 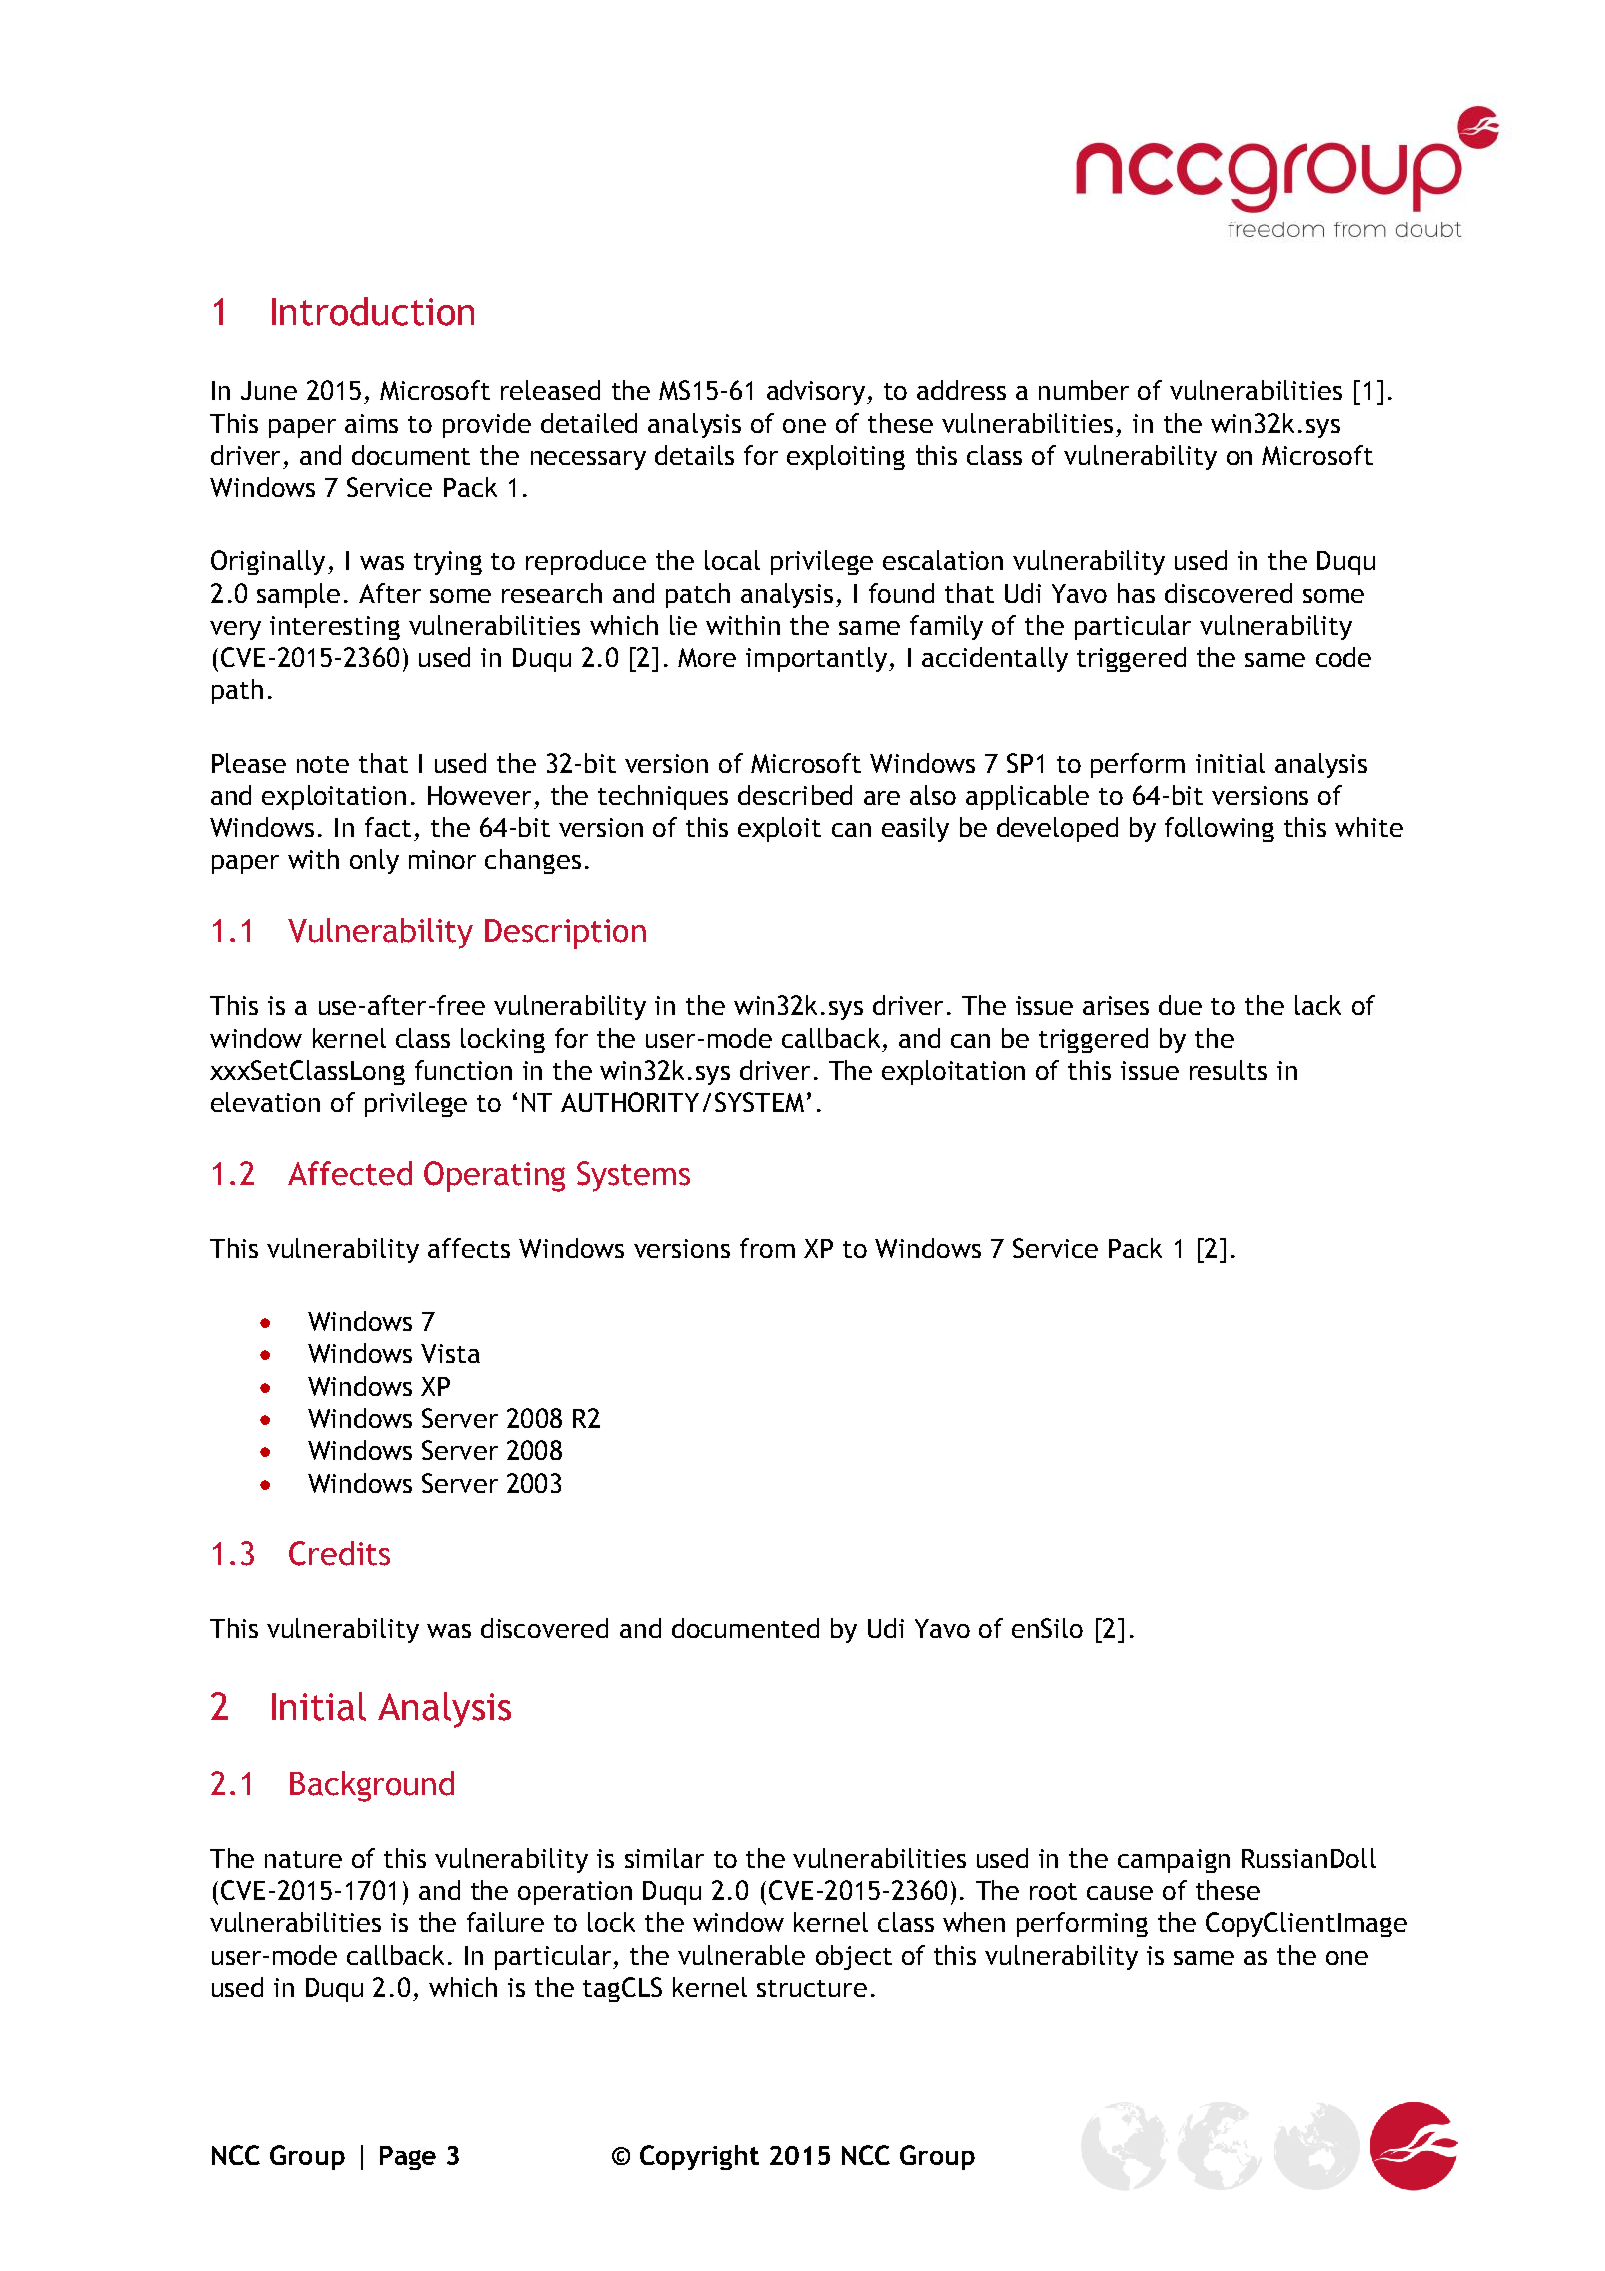 What do you see at coordinates (664, 1858) in the screenshot?
I see `similar` at bounding box center [664, 1858].
